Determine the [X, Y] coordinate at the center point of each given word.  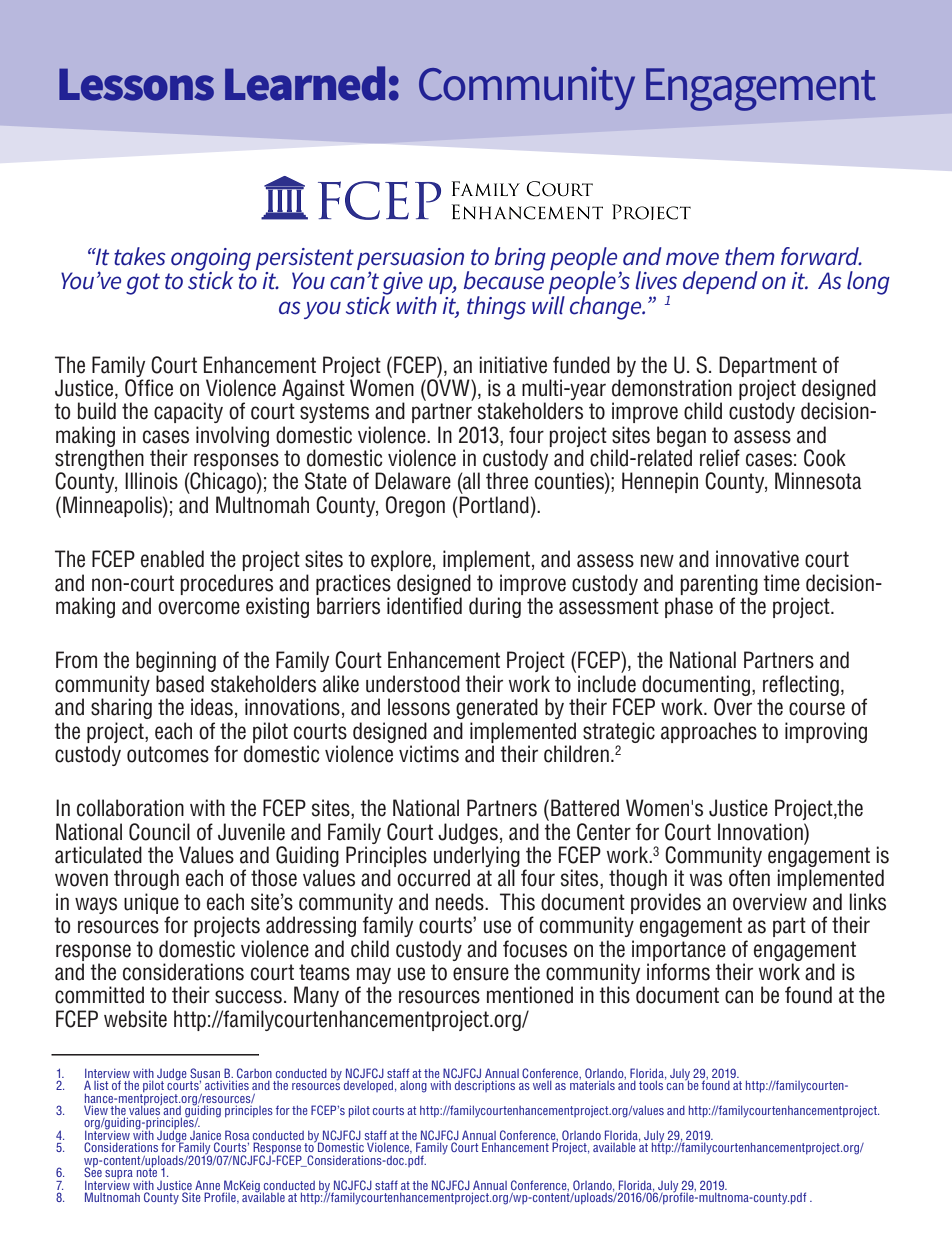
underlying [477, 858]
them [750, 256]
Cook [825, 458]
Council [159, 832]
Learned [305, 83]
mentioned [530, 995]
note [147, 1171]
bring [520, 259]
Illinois [151, 481]
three [507, 481]
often [749, 878]
